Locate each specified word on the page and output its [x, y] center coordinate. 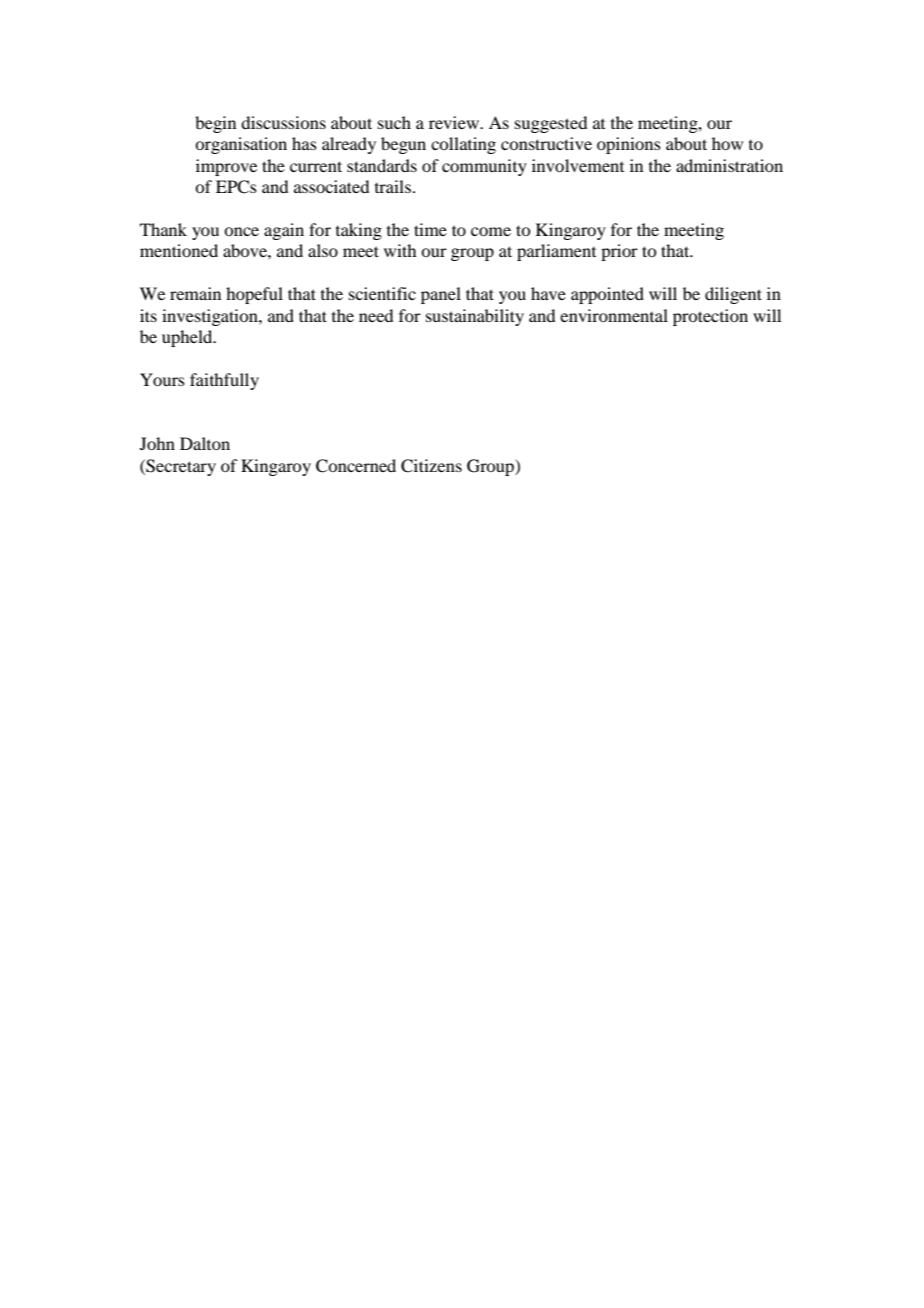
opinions [629, 145]
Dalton [205, 443]
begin [215, 124]
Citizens [431, 466]
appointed [607, 295]
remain [195, 293]
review [455, 122]
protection [710, 317]
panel [441, 295]
